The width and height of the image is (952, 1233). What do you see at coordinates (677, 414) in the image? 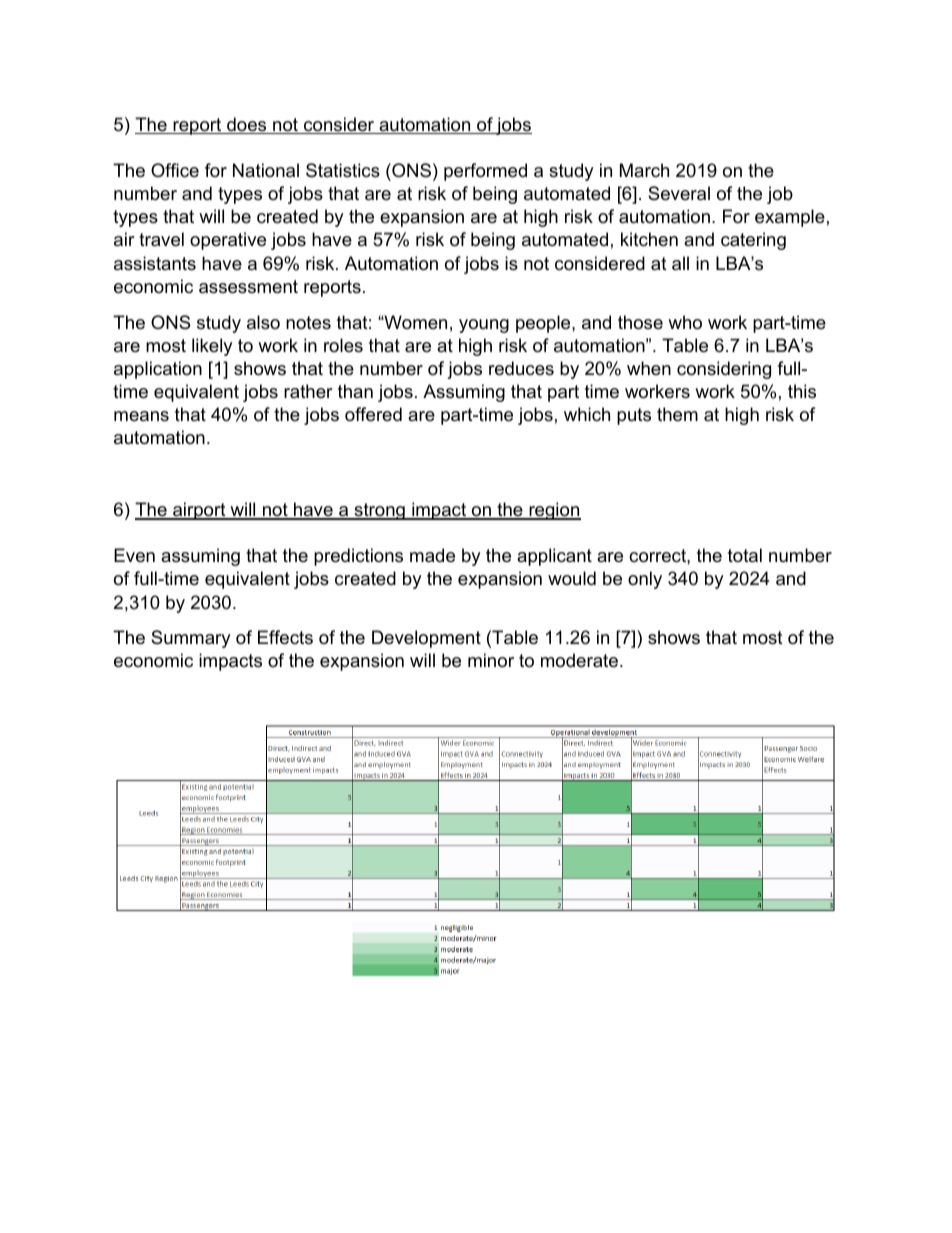
I see `them` at bounding box center [677, 414].
